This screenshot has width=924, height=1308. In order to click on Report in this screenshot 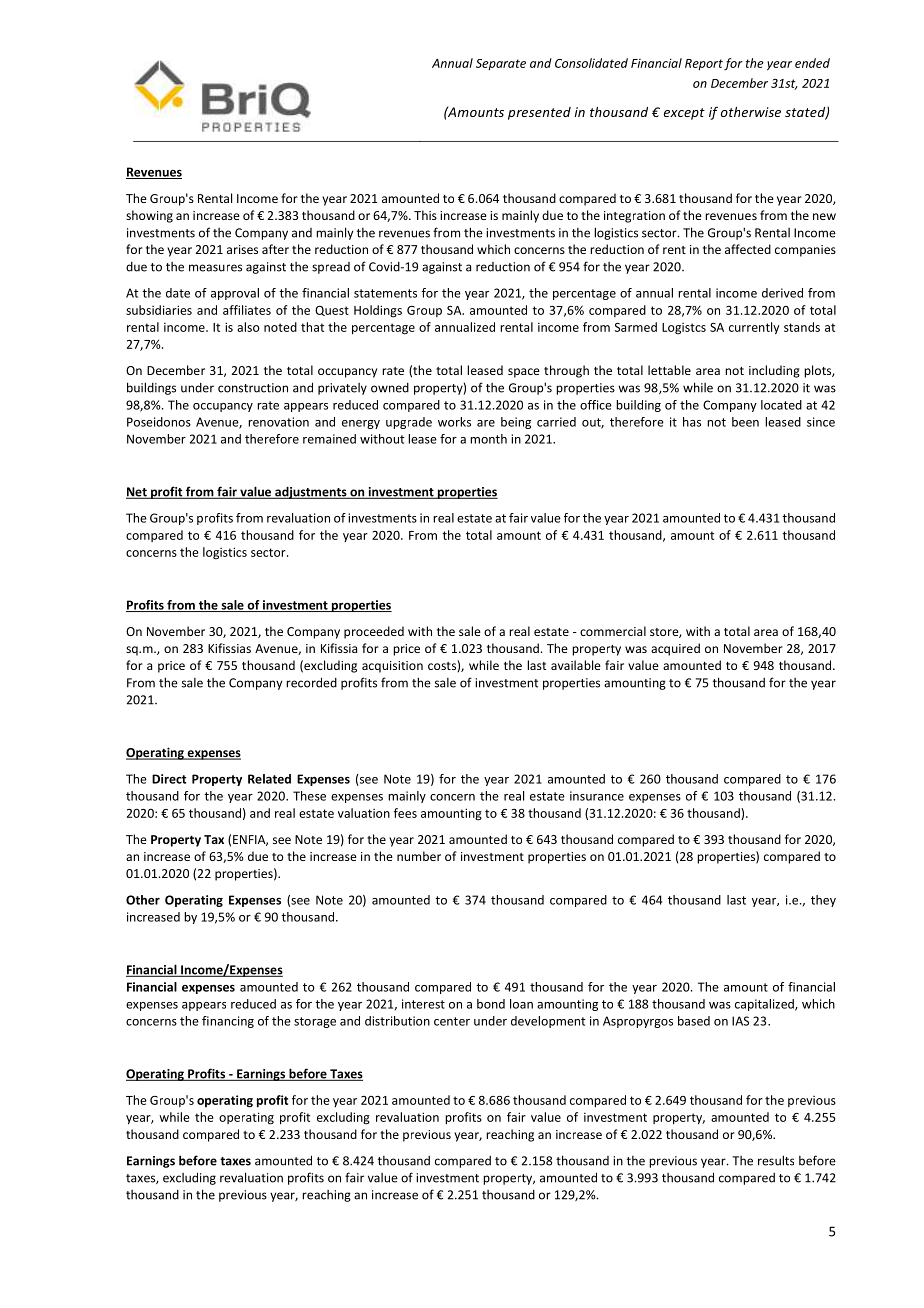, I will do `click(704, 64)`.
